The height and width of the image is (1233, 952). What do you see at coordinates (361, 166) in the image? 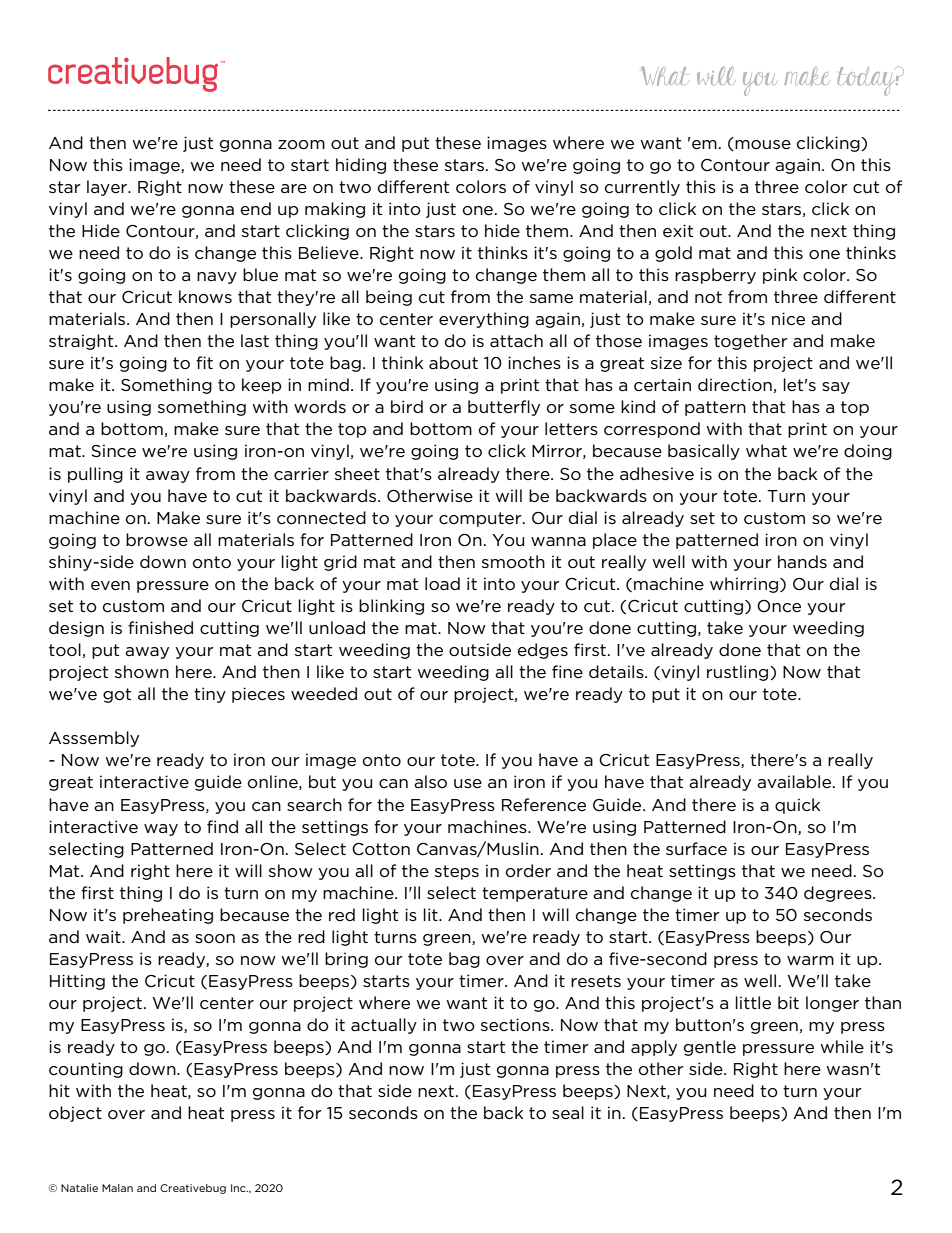
I see `hiding` at bounding box center [361, 166].
